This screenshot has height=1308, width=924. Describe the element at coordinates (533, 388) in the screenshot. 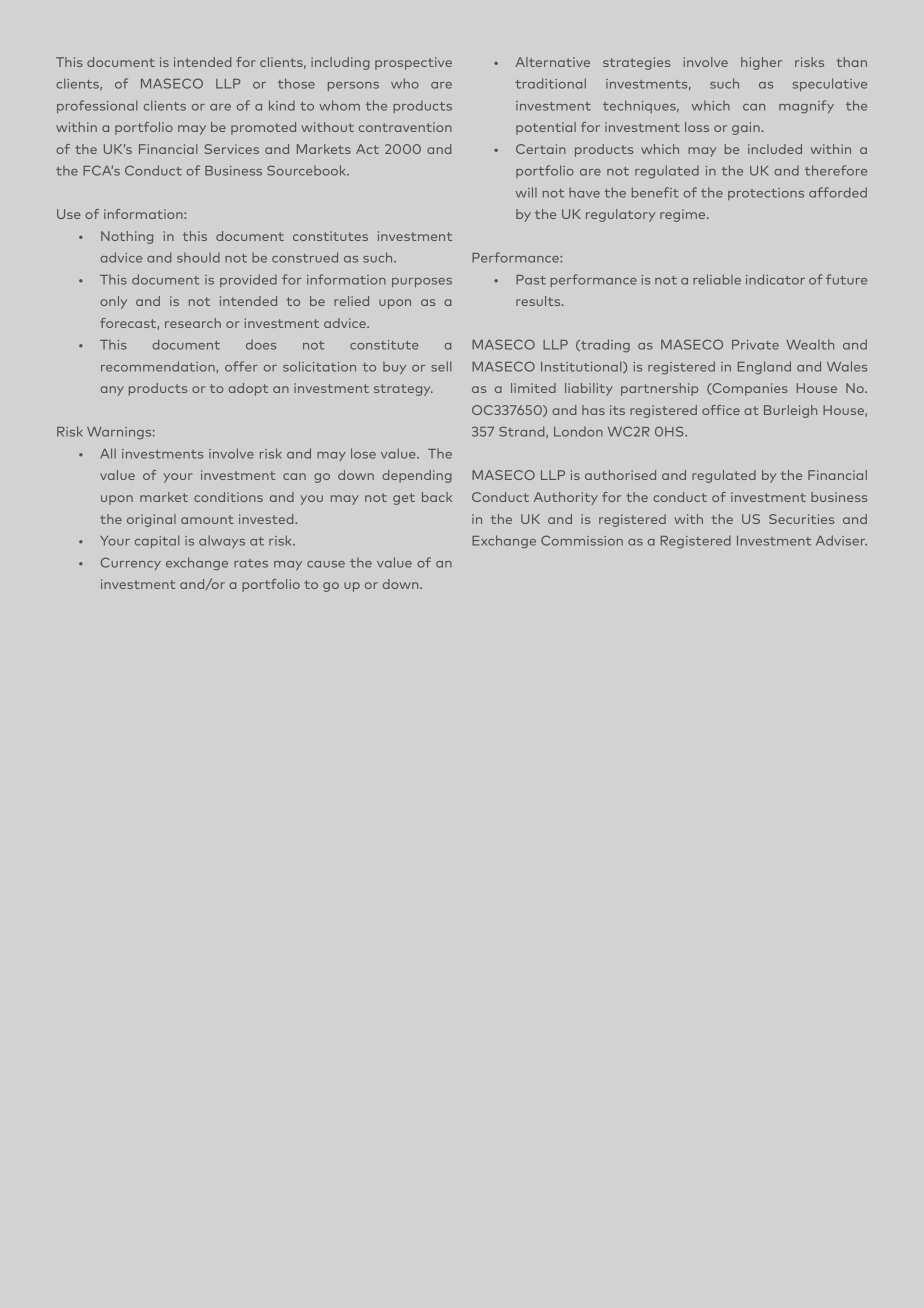

I see `limited` at that location.
